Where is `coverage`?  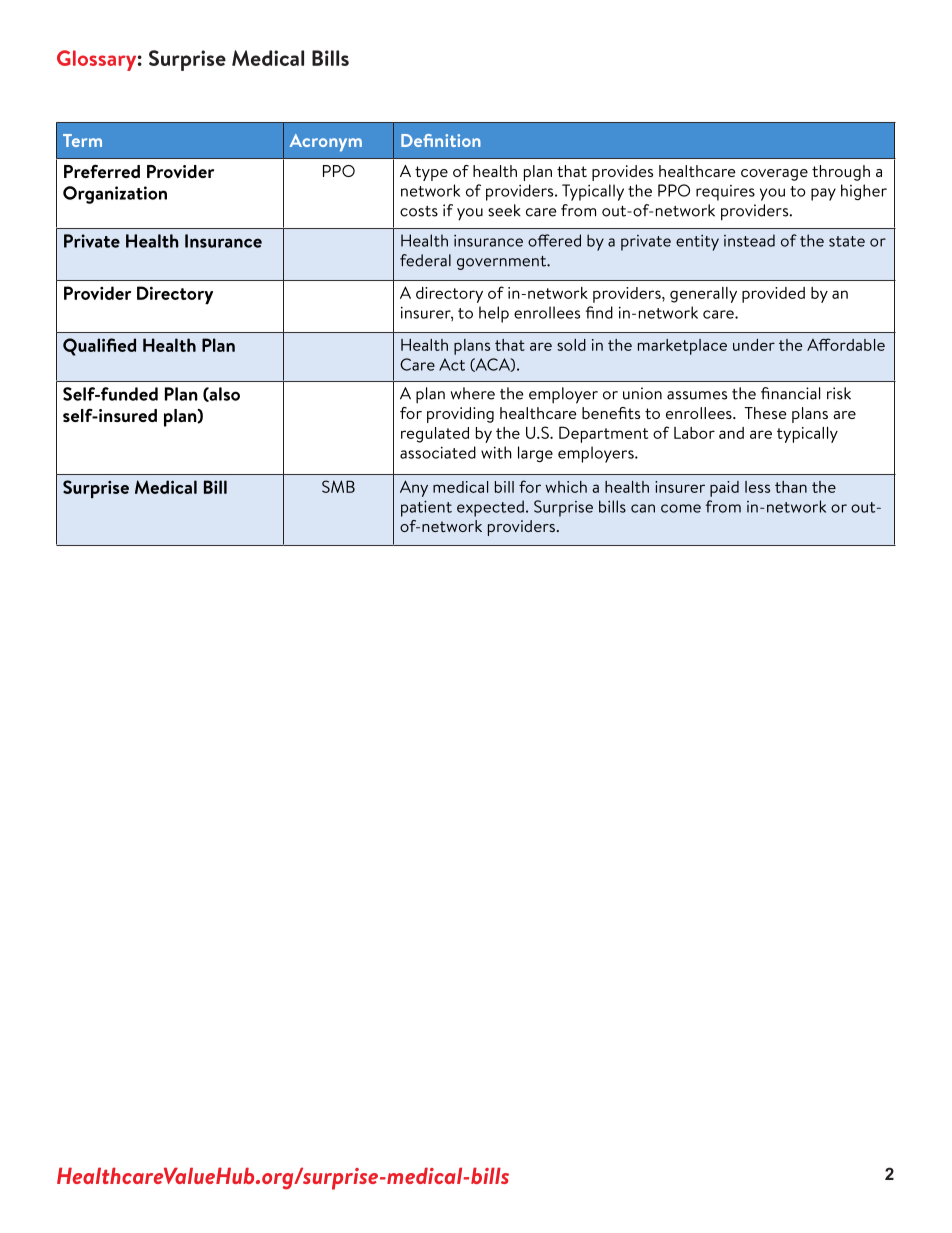
coverage is located at coordinates (774, 175).
